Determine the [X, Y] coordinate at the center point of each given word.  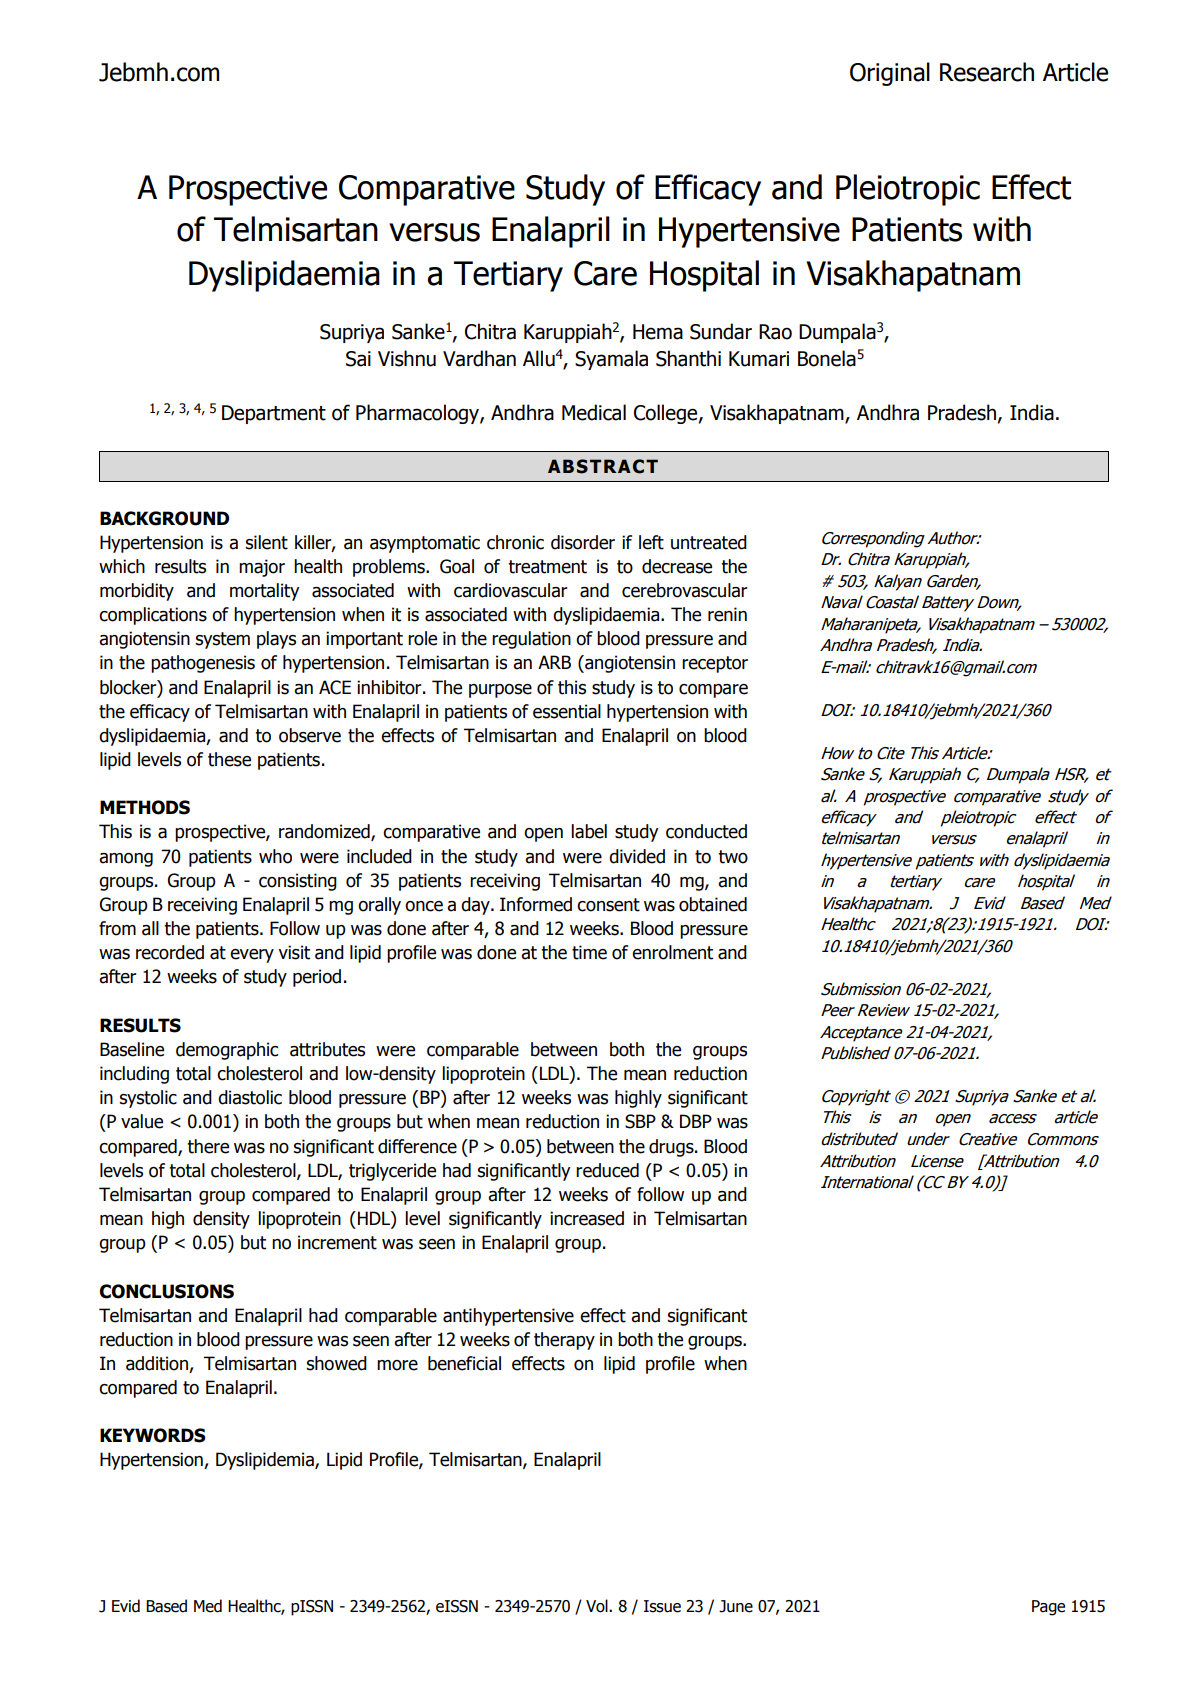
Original [890, 74]
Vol [598, 1606]
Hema [658, 332]
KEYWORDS [153, 1435]
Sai [358, 359]
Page [1048, 1608]
